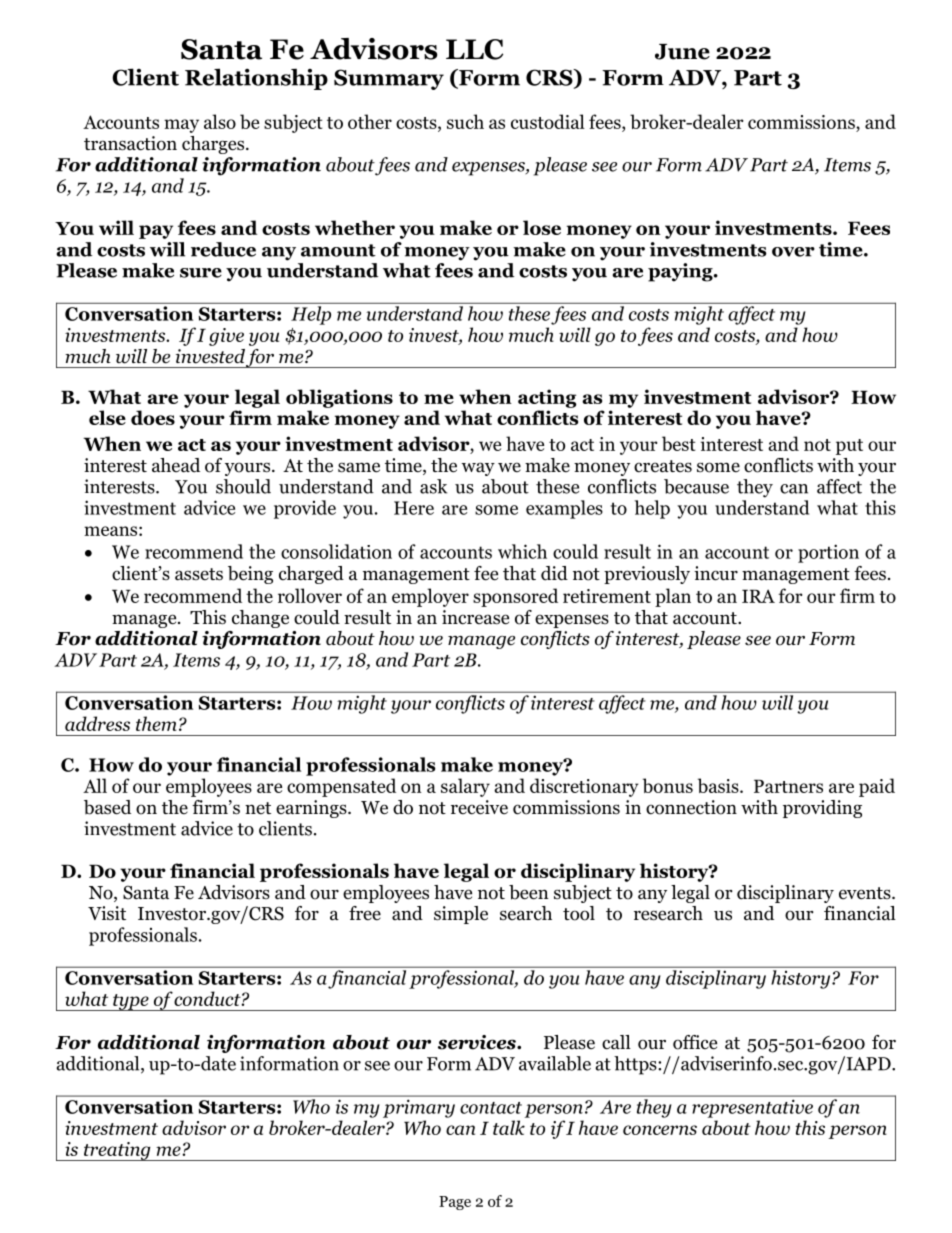  Describe the element at coordinates (181, 126) in the screenshot. I see `may` at that location.
